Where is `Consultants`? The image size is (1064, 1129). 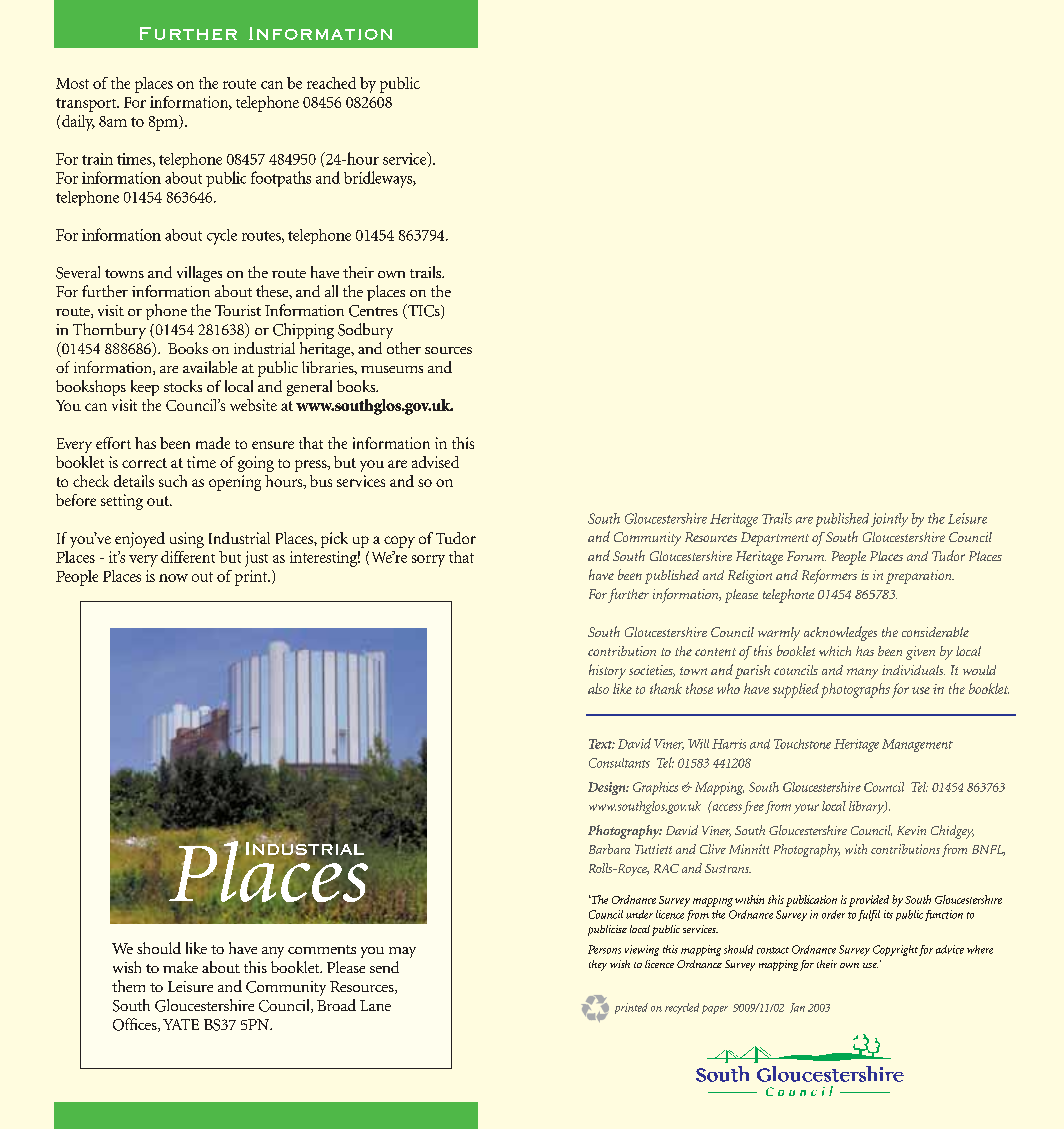 Consultants is located at coordinates (619, 763).
